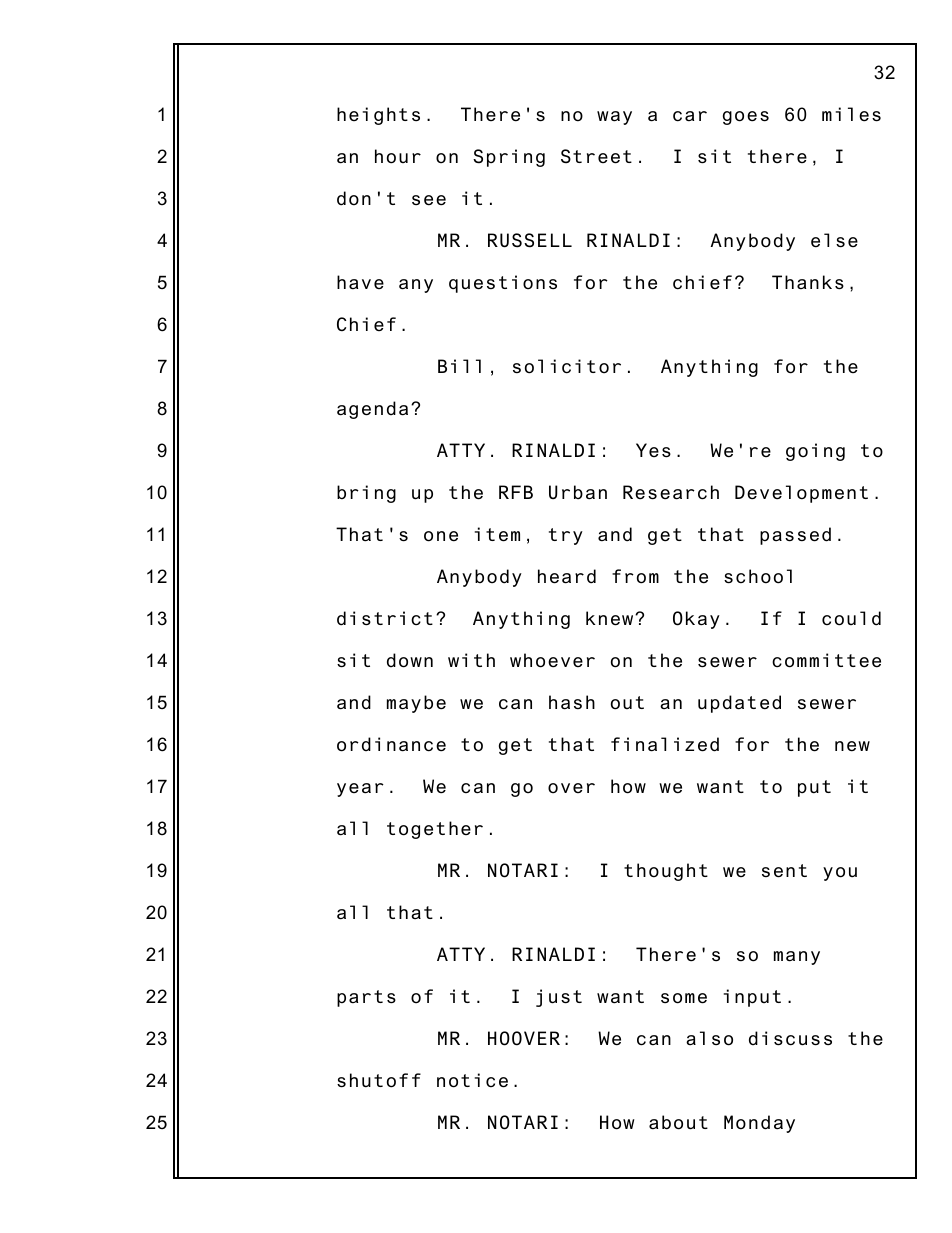  I want to click on committee, so click(826, 660).
